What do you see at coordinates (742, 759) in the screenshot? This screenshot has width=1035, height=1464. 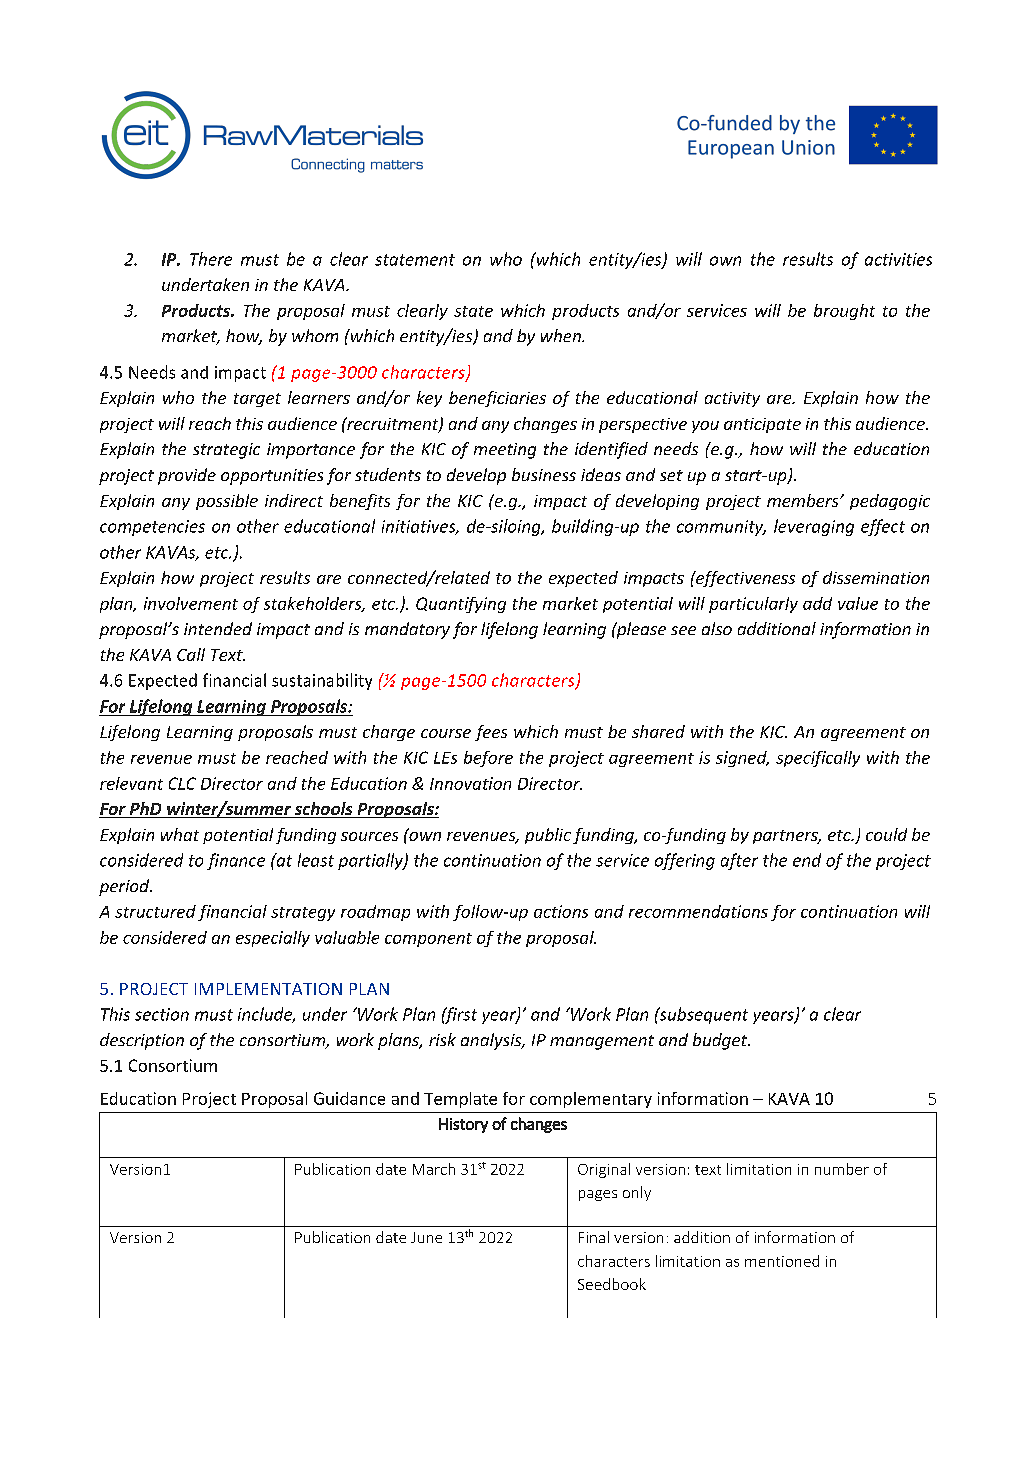 I see `signed` at bounding box center [742, 759].
